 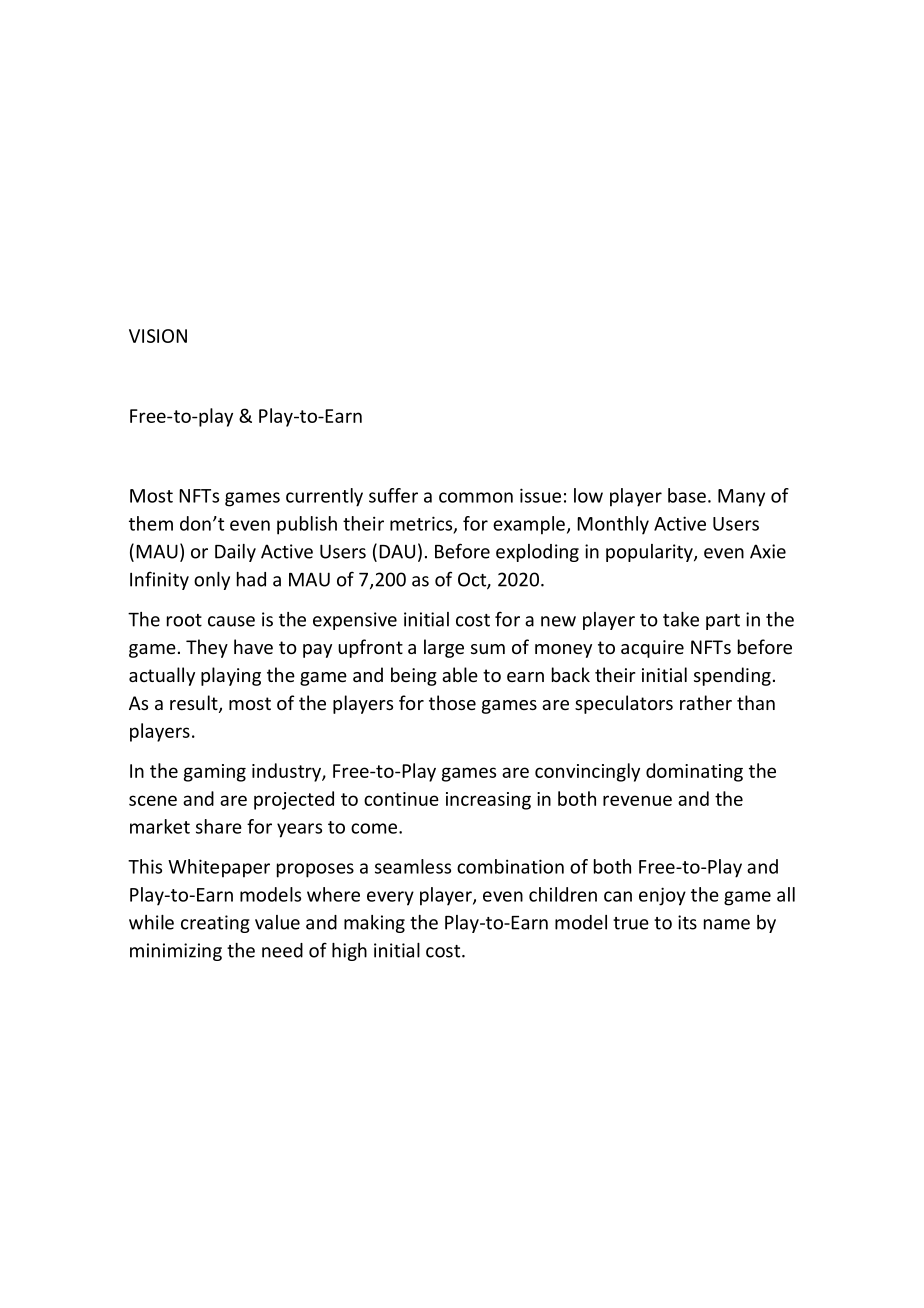 What do you see at coordinates (393, 495) in the screenshot?
I see `suffer` at bounding box center [393, 495].
